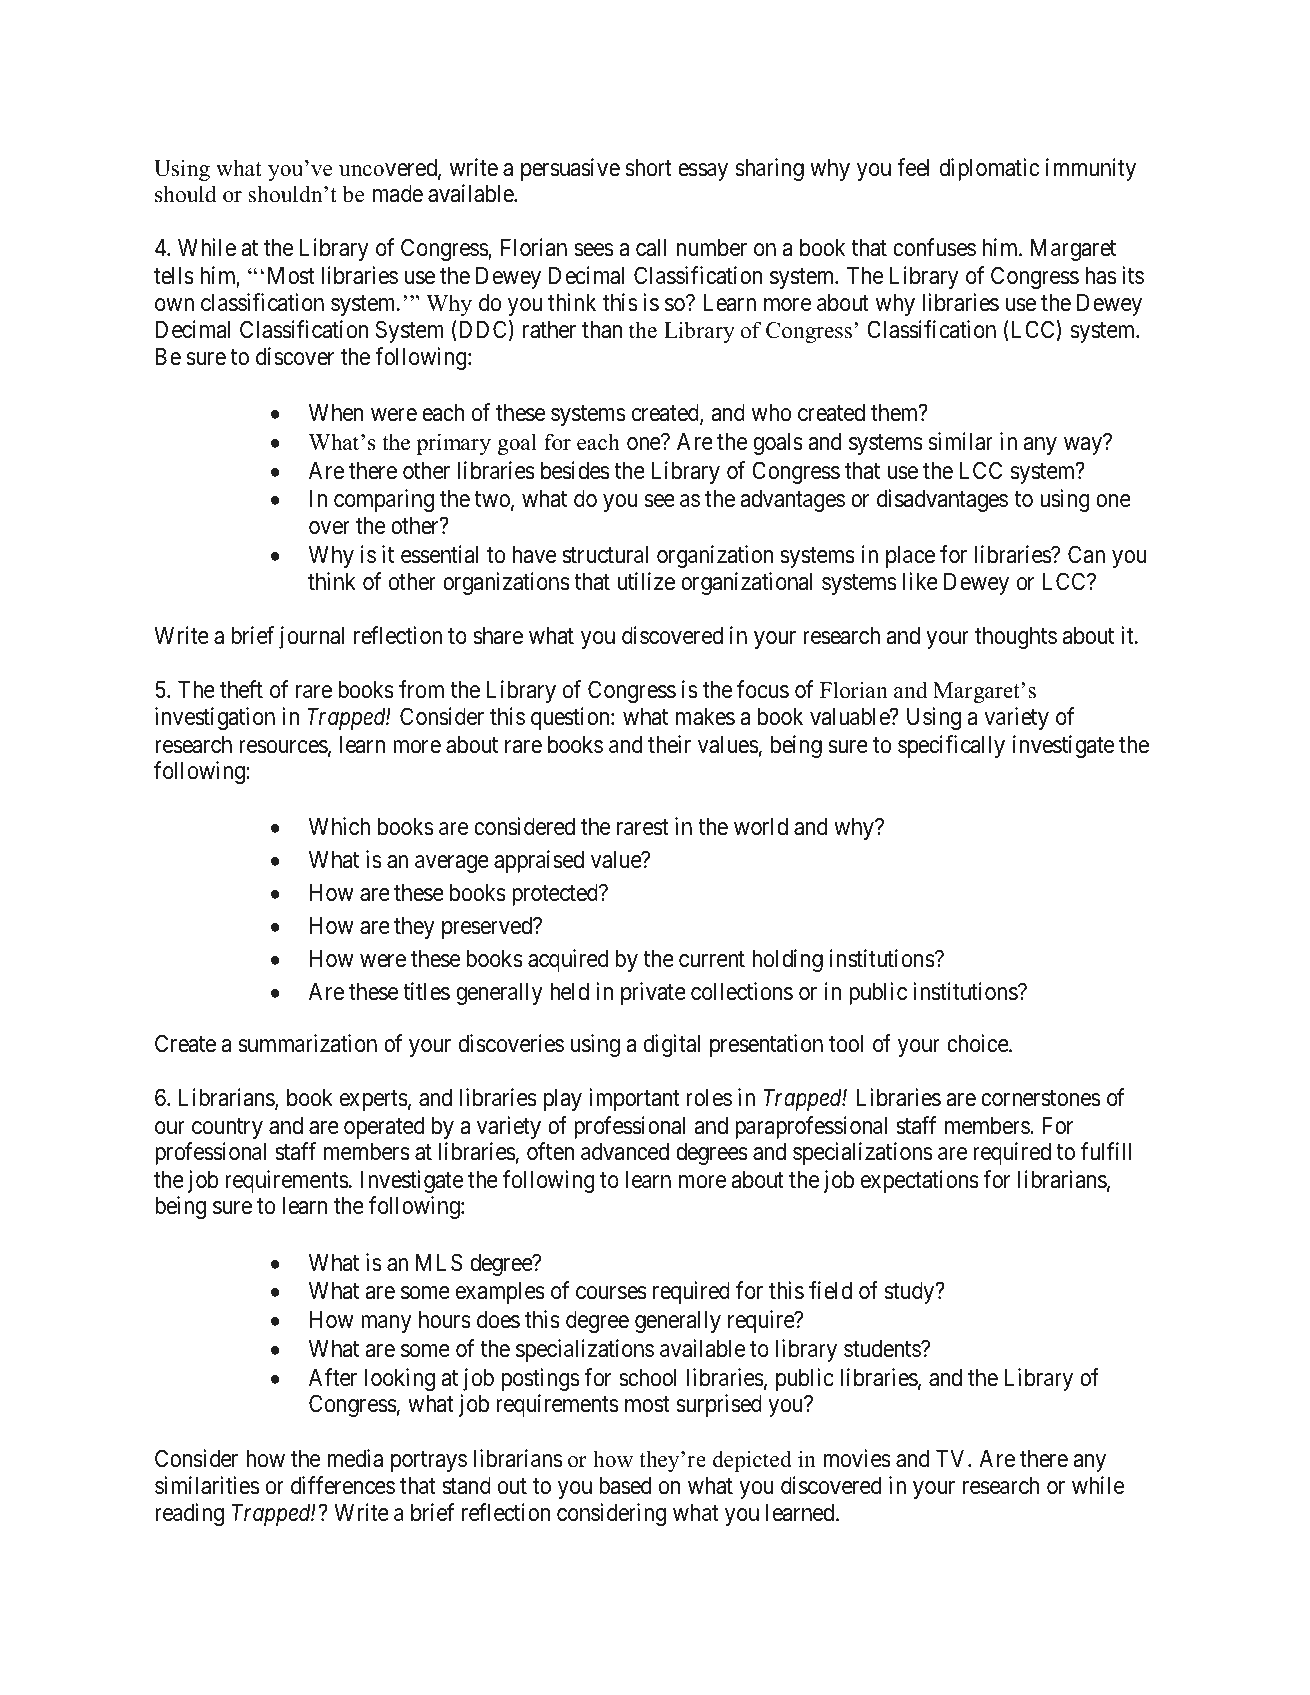 This image has height=1695, width=1310. I want to click on diplomatic, so click(989, 169).
